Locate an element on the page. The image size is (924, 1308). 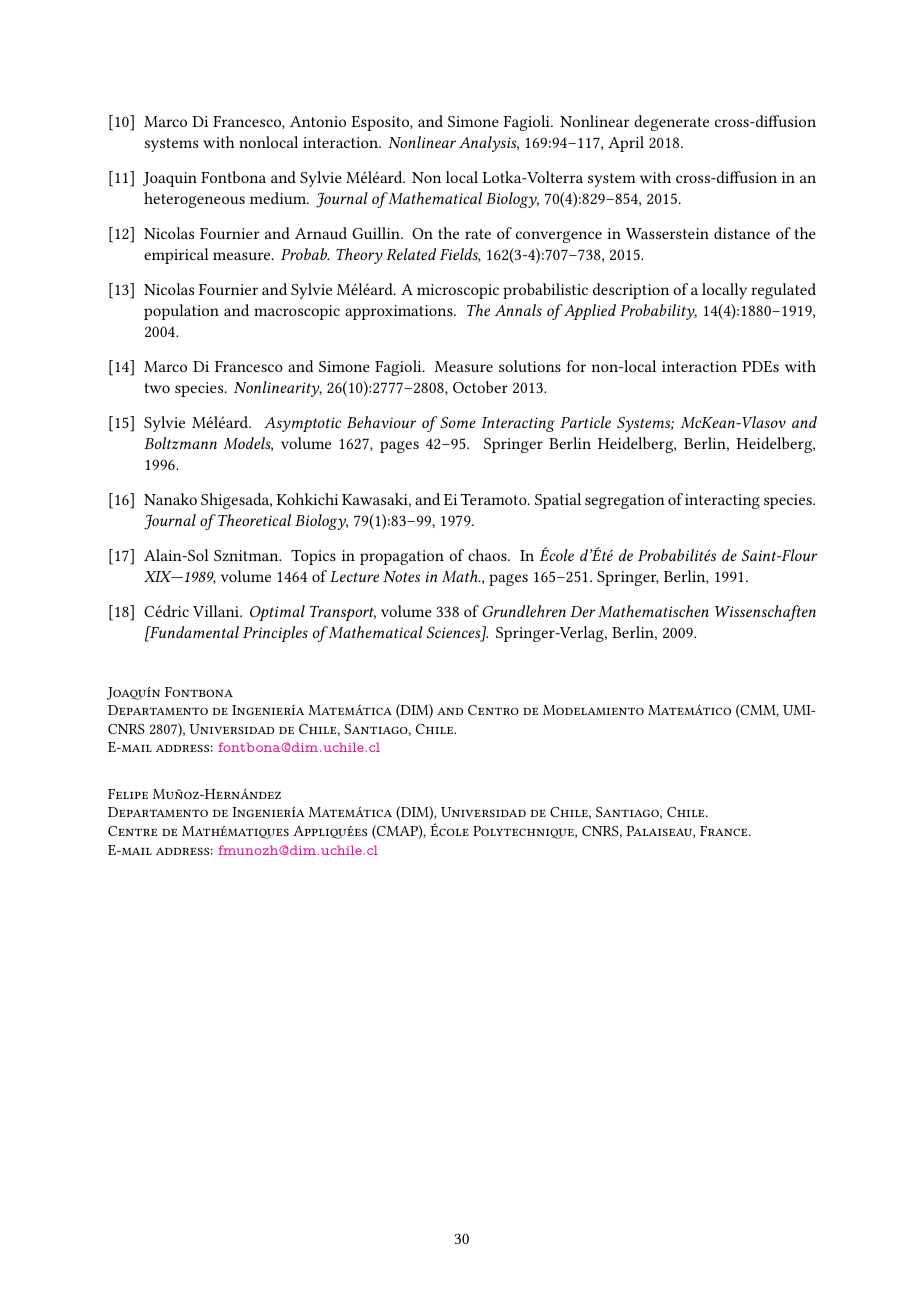
Centre is located at coordinates (133, 831).
